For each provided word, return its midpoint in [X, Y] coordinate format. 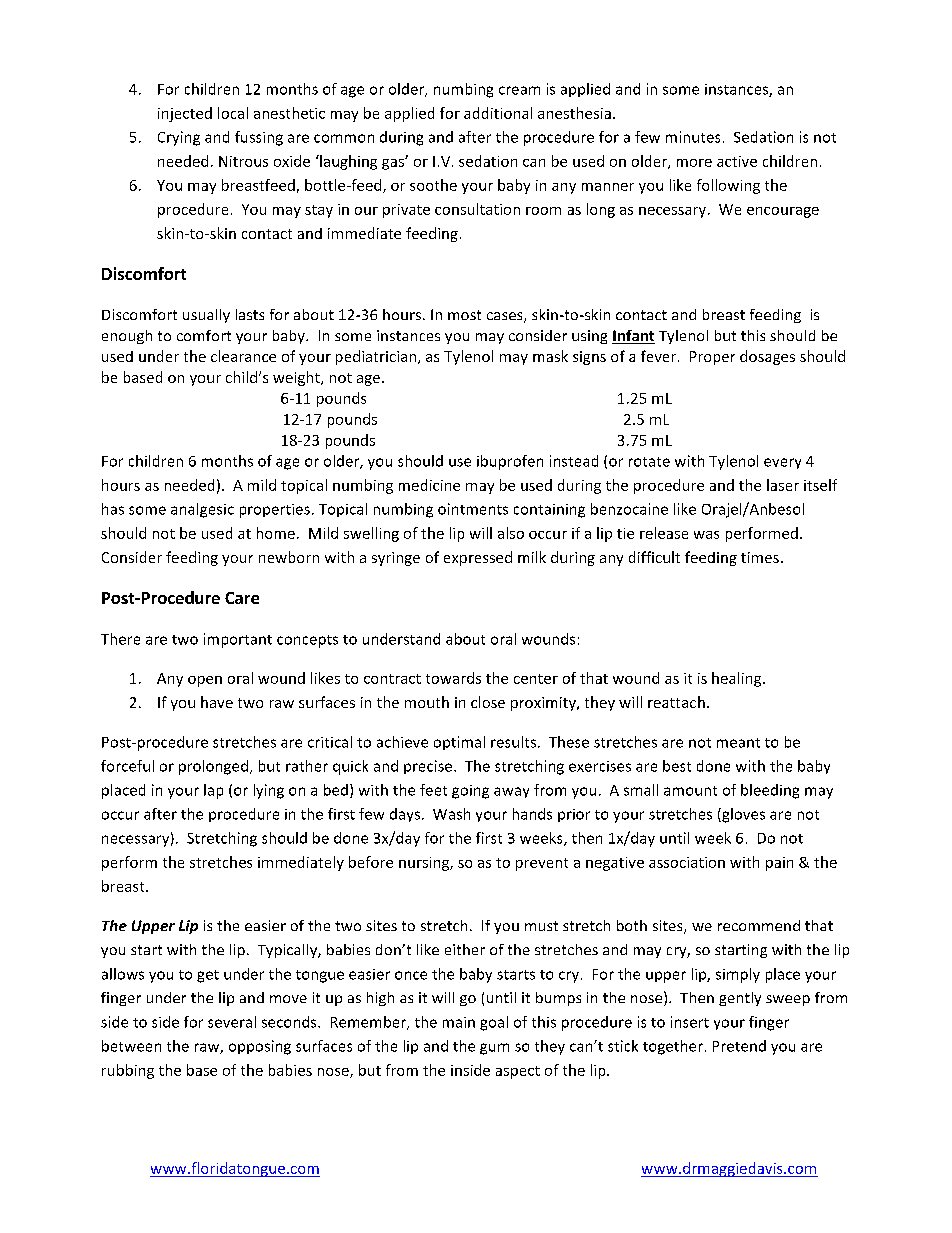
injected [185, 114]
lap [213, 791]
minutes [693, 137]
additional [498, 113]
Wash [451, 814]
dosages [767, 357]
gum [494, 1049]
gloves [742, 815]
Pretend [739, 1046]
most [464, 315]
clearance [243, 356]
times [760, 557]
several [232, 1022]
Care [242, 598]
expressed [478, 558]
